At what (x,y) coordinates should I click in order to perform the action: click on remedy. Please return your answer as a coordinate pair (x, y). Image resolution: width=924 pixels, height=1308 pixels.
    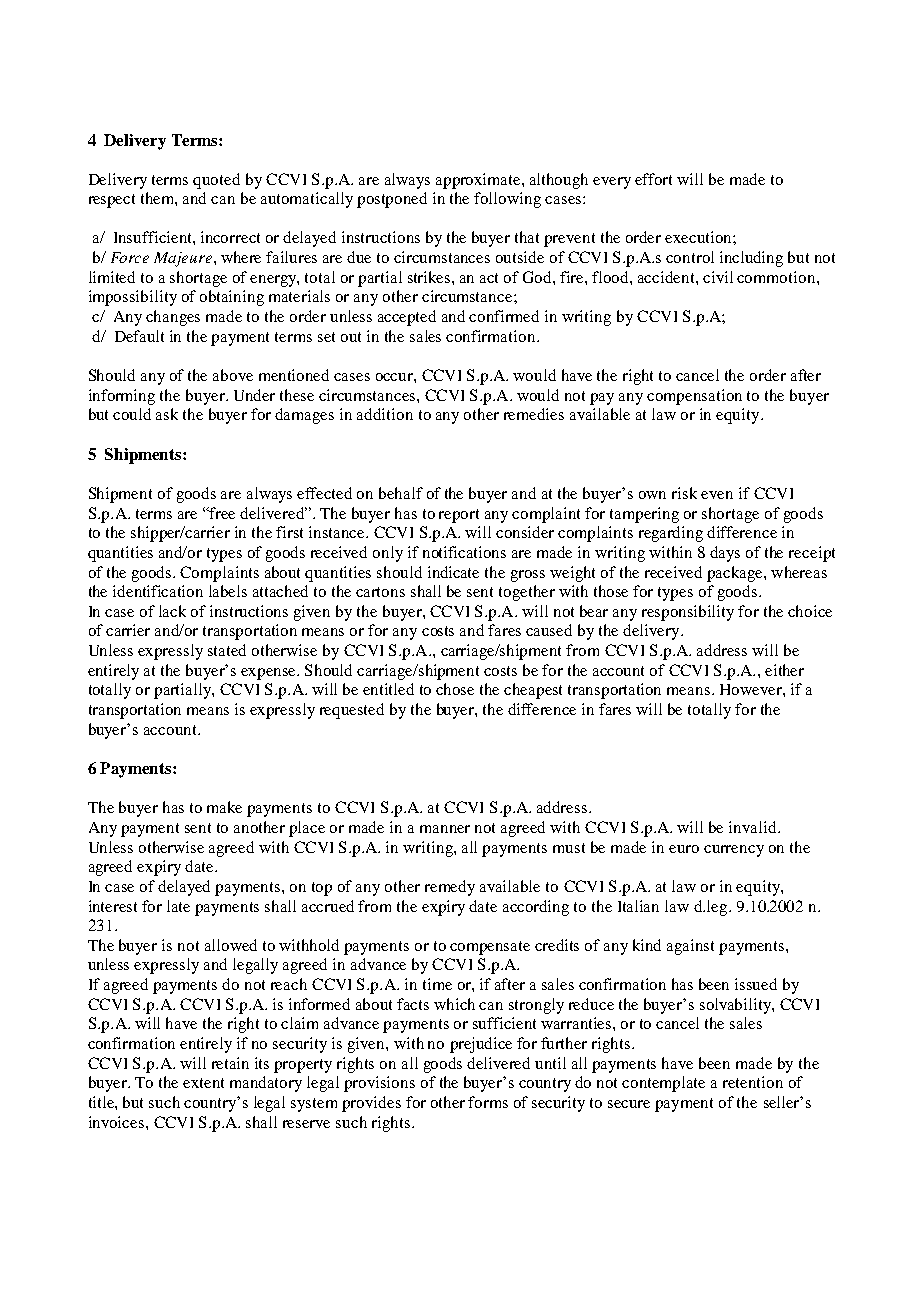
    Looking at the image, I should click on (450, 888).
